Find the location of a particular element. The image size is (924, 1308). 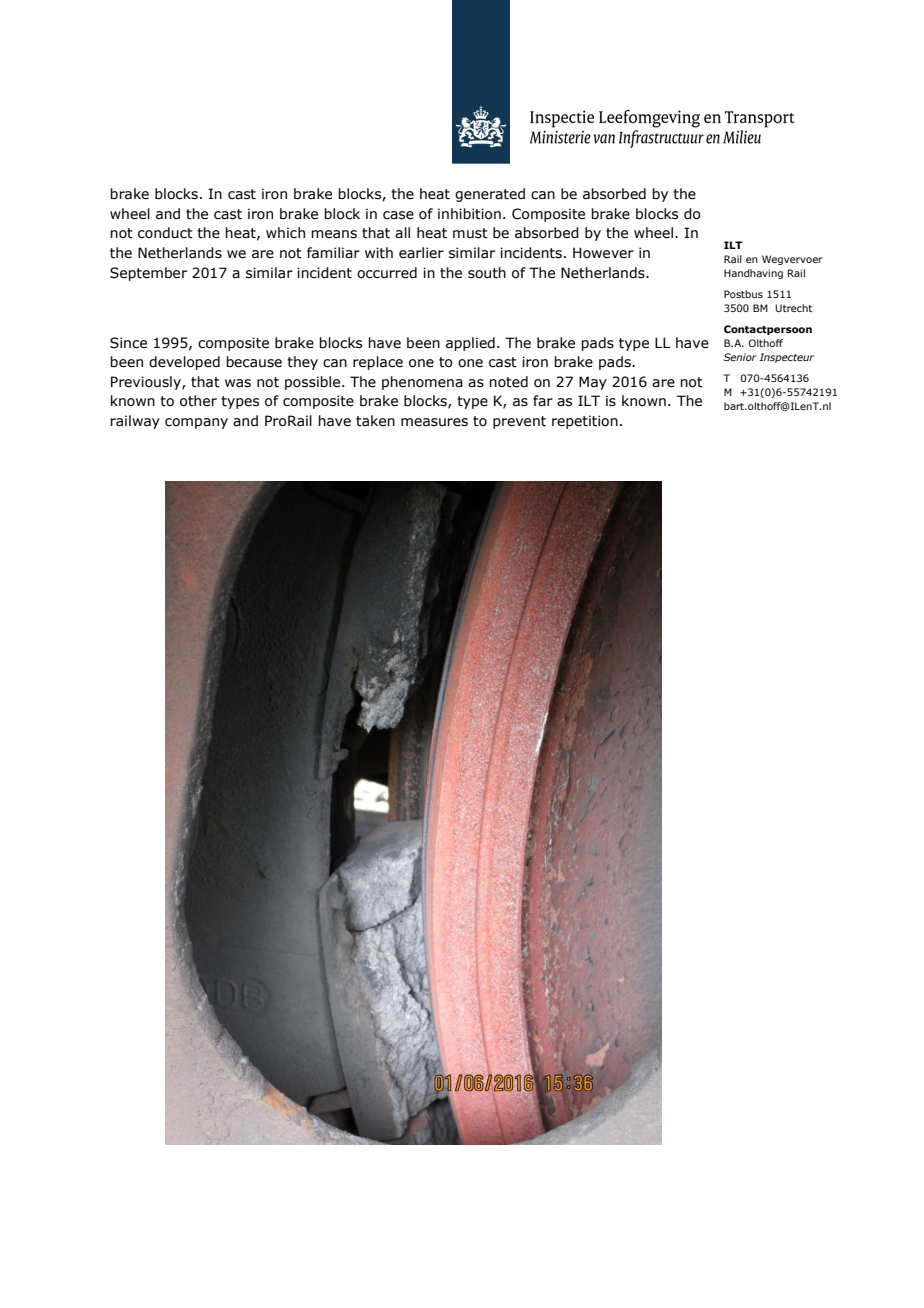

inhibition is located at coordinates (469, 214).
